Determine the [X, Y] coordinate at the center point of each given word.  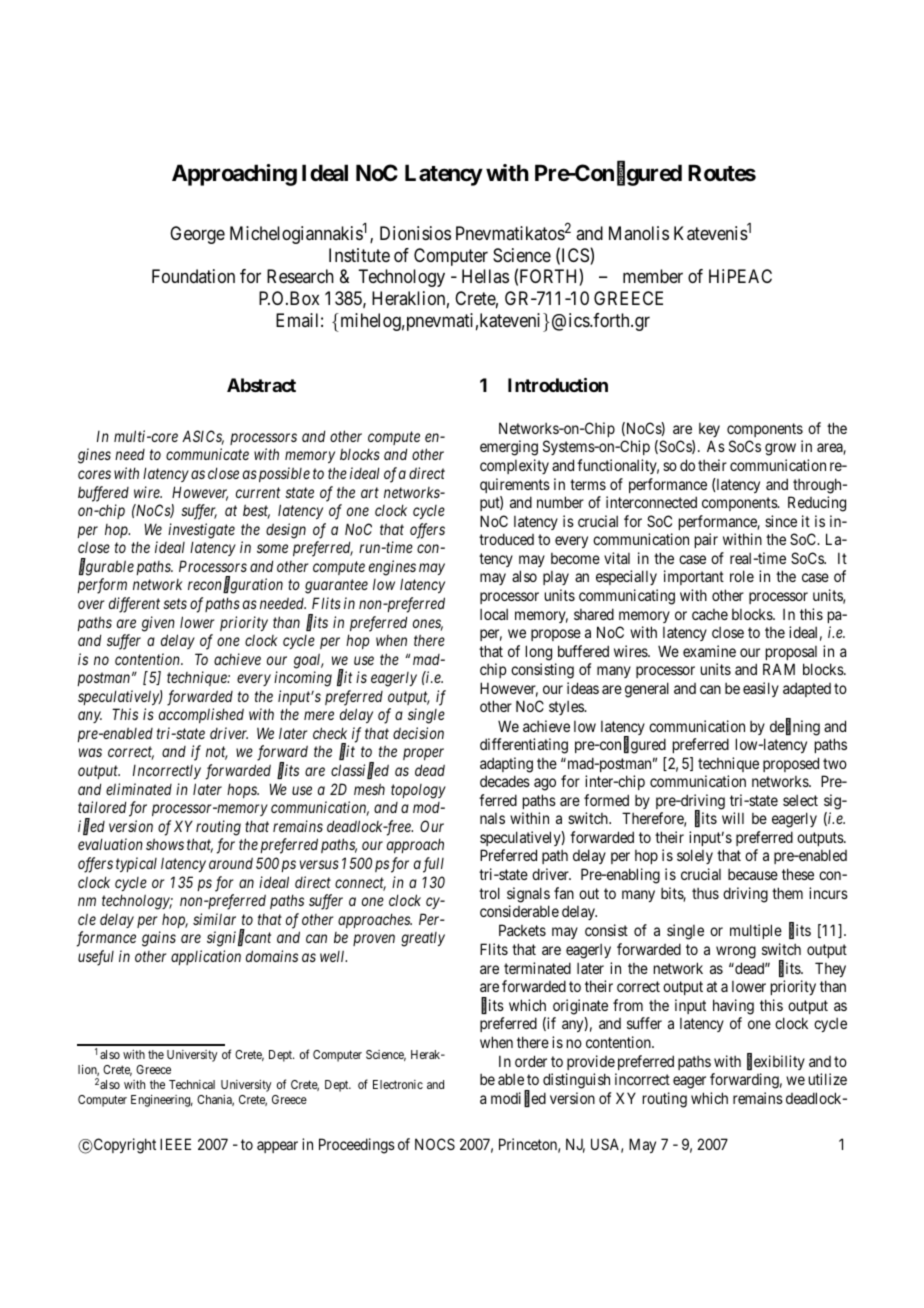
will [733, 818]
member [653, 276]
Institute [359, 255]
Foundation [193, 276]
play [556, 578]
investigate [201, 531]
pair [706, 540]
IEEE [175, 1144]
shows [165, 844]
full [433, 865]
